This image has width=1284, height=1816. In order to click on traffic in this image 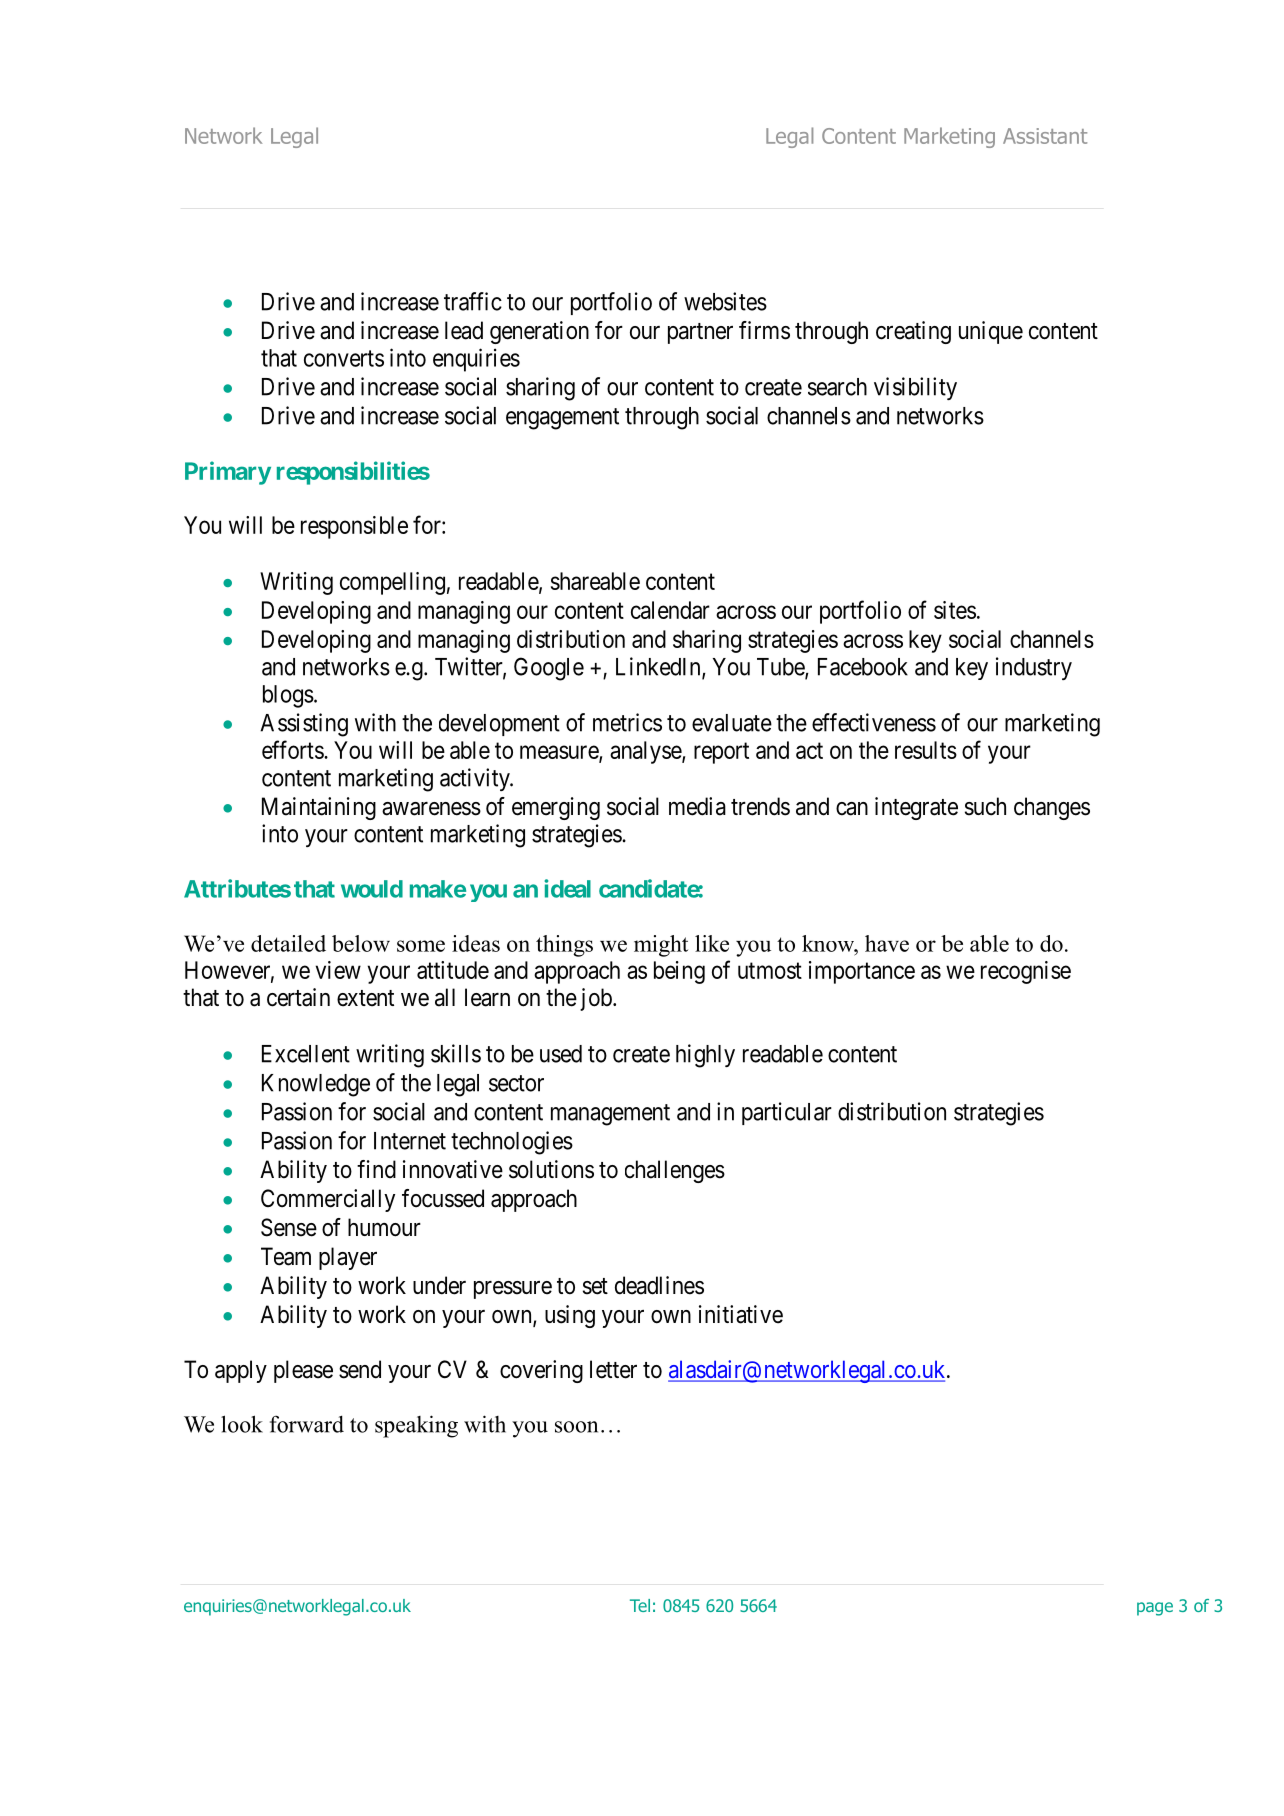, I will do `click(473, 301)`.
